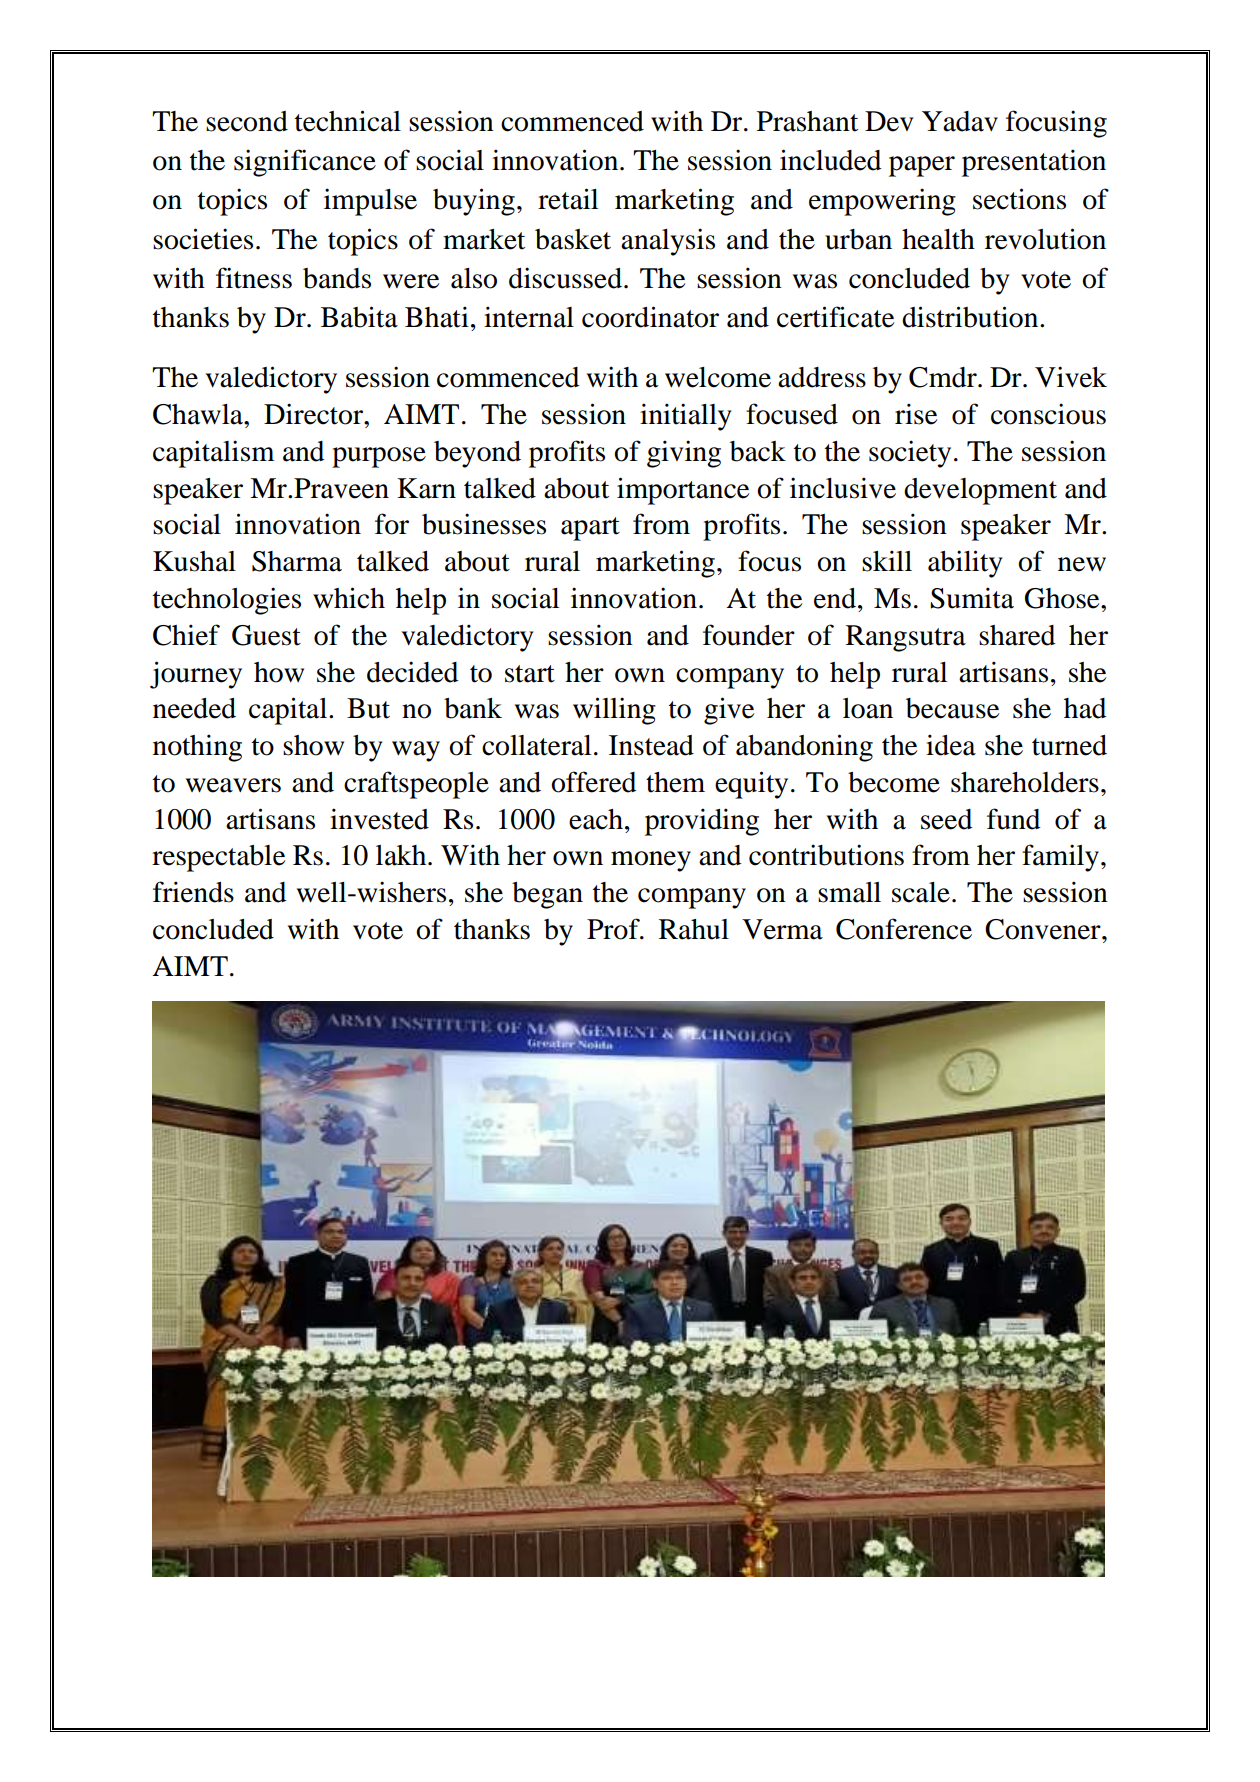 The height and width of the screenshot is (1782, 1260). I want to click on development, so click(980, 491).
